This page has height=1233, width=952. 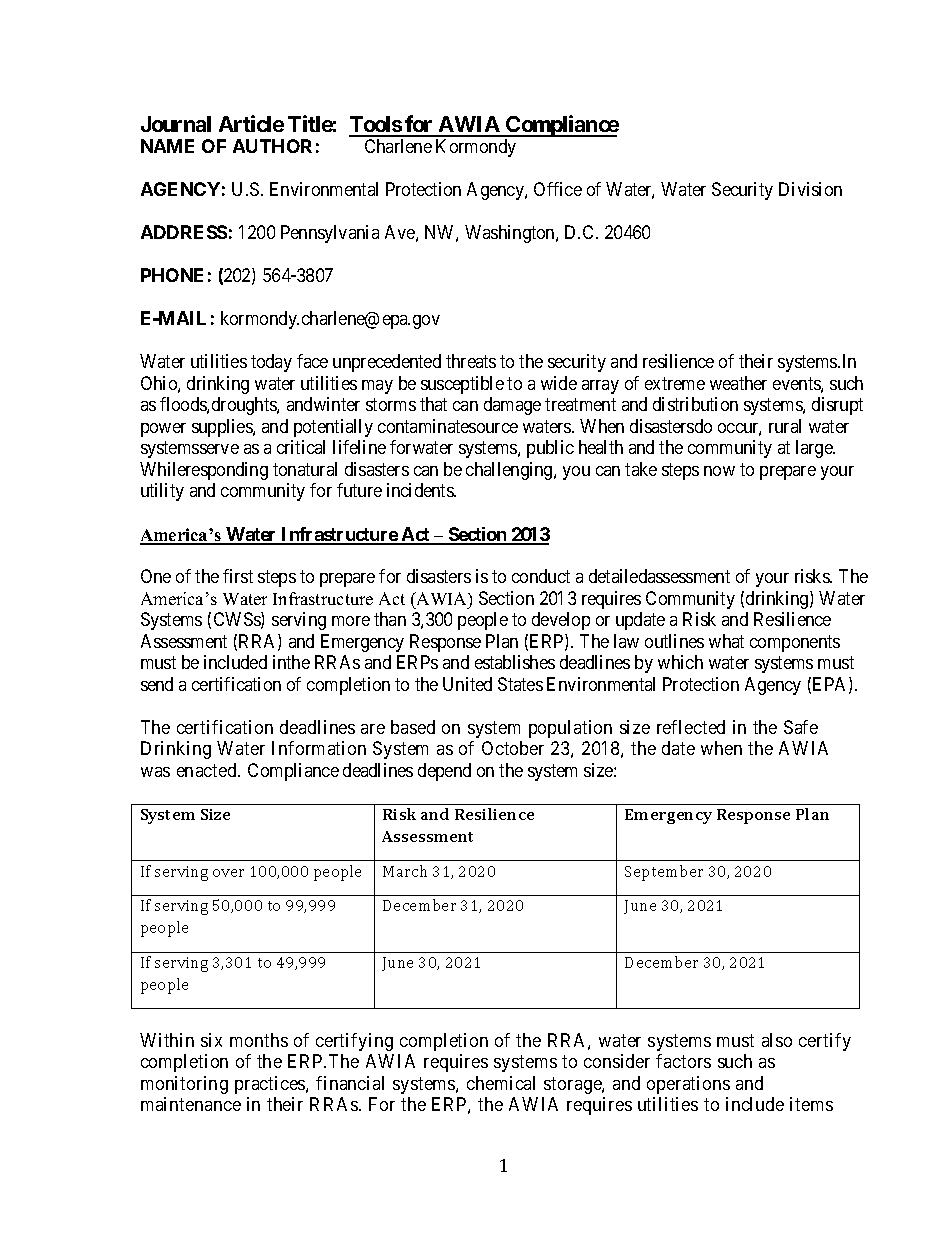 I want to click on Division, so click(x=810, y=189).
